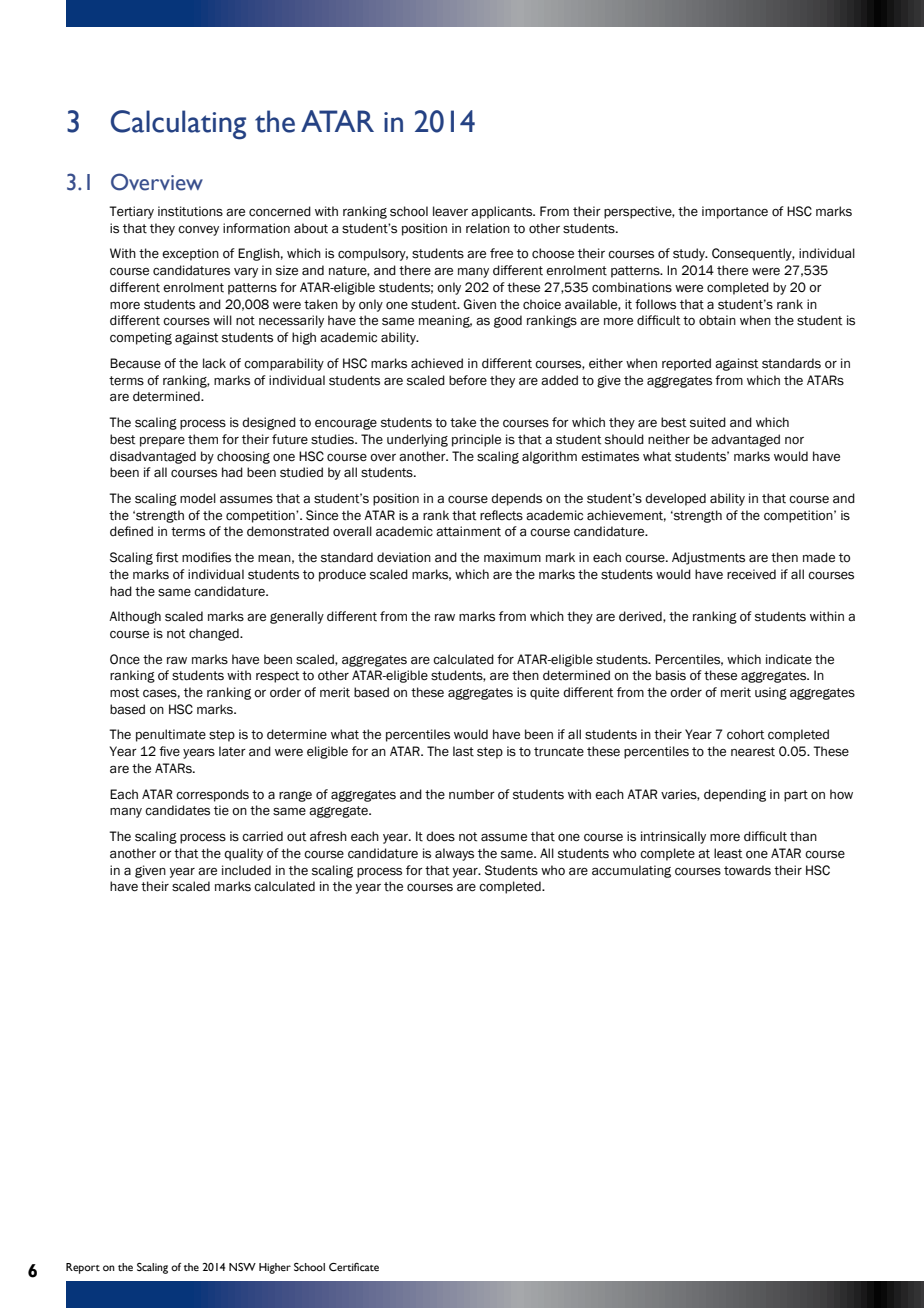  Describe the element at coordinates (354, 1267) in the image. I see `Certificate` at that location.
